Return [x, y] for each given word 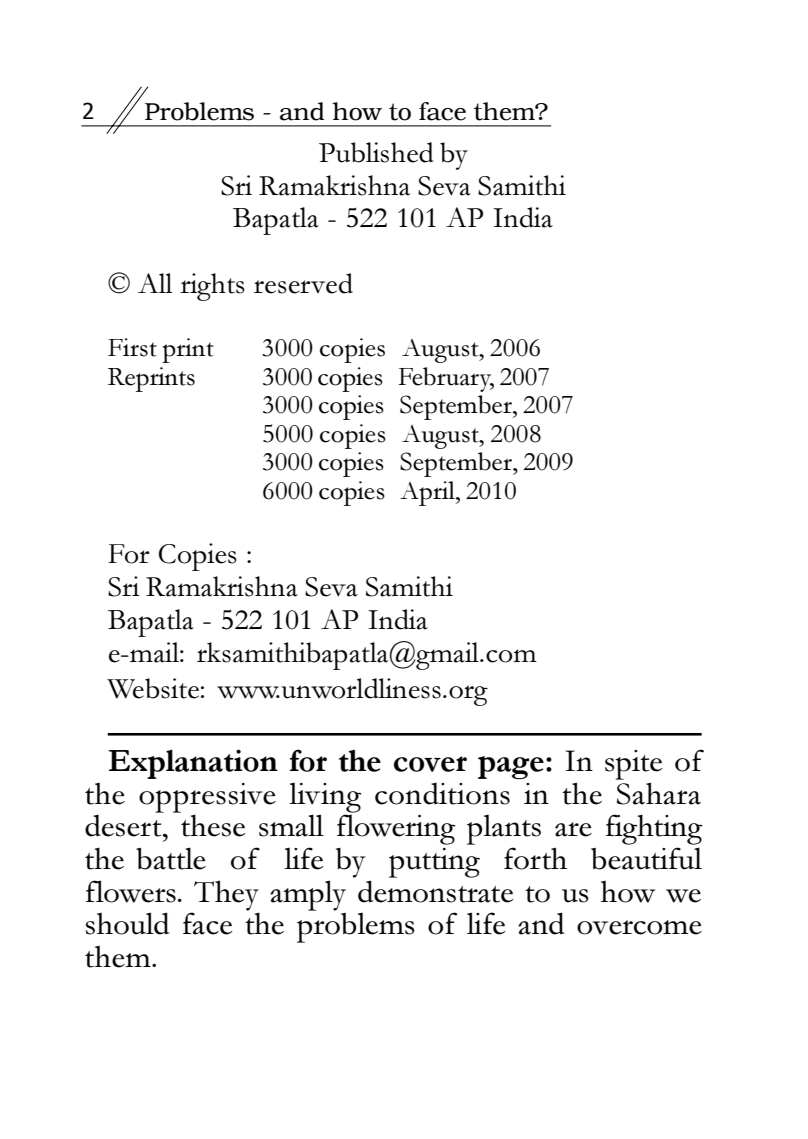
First [132, 347]
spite [633, 765]
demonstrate [435, 891]
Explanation [193, 764]
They [225, 896]
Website [153, 688]
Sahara [659, 793]
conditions [442, 793]
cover [430, 764]
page [511, 768]
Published [376, 152]
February [446, 379]
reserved [303, 283]
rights [212, 287]
